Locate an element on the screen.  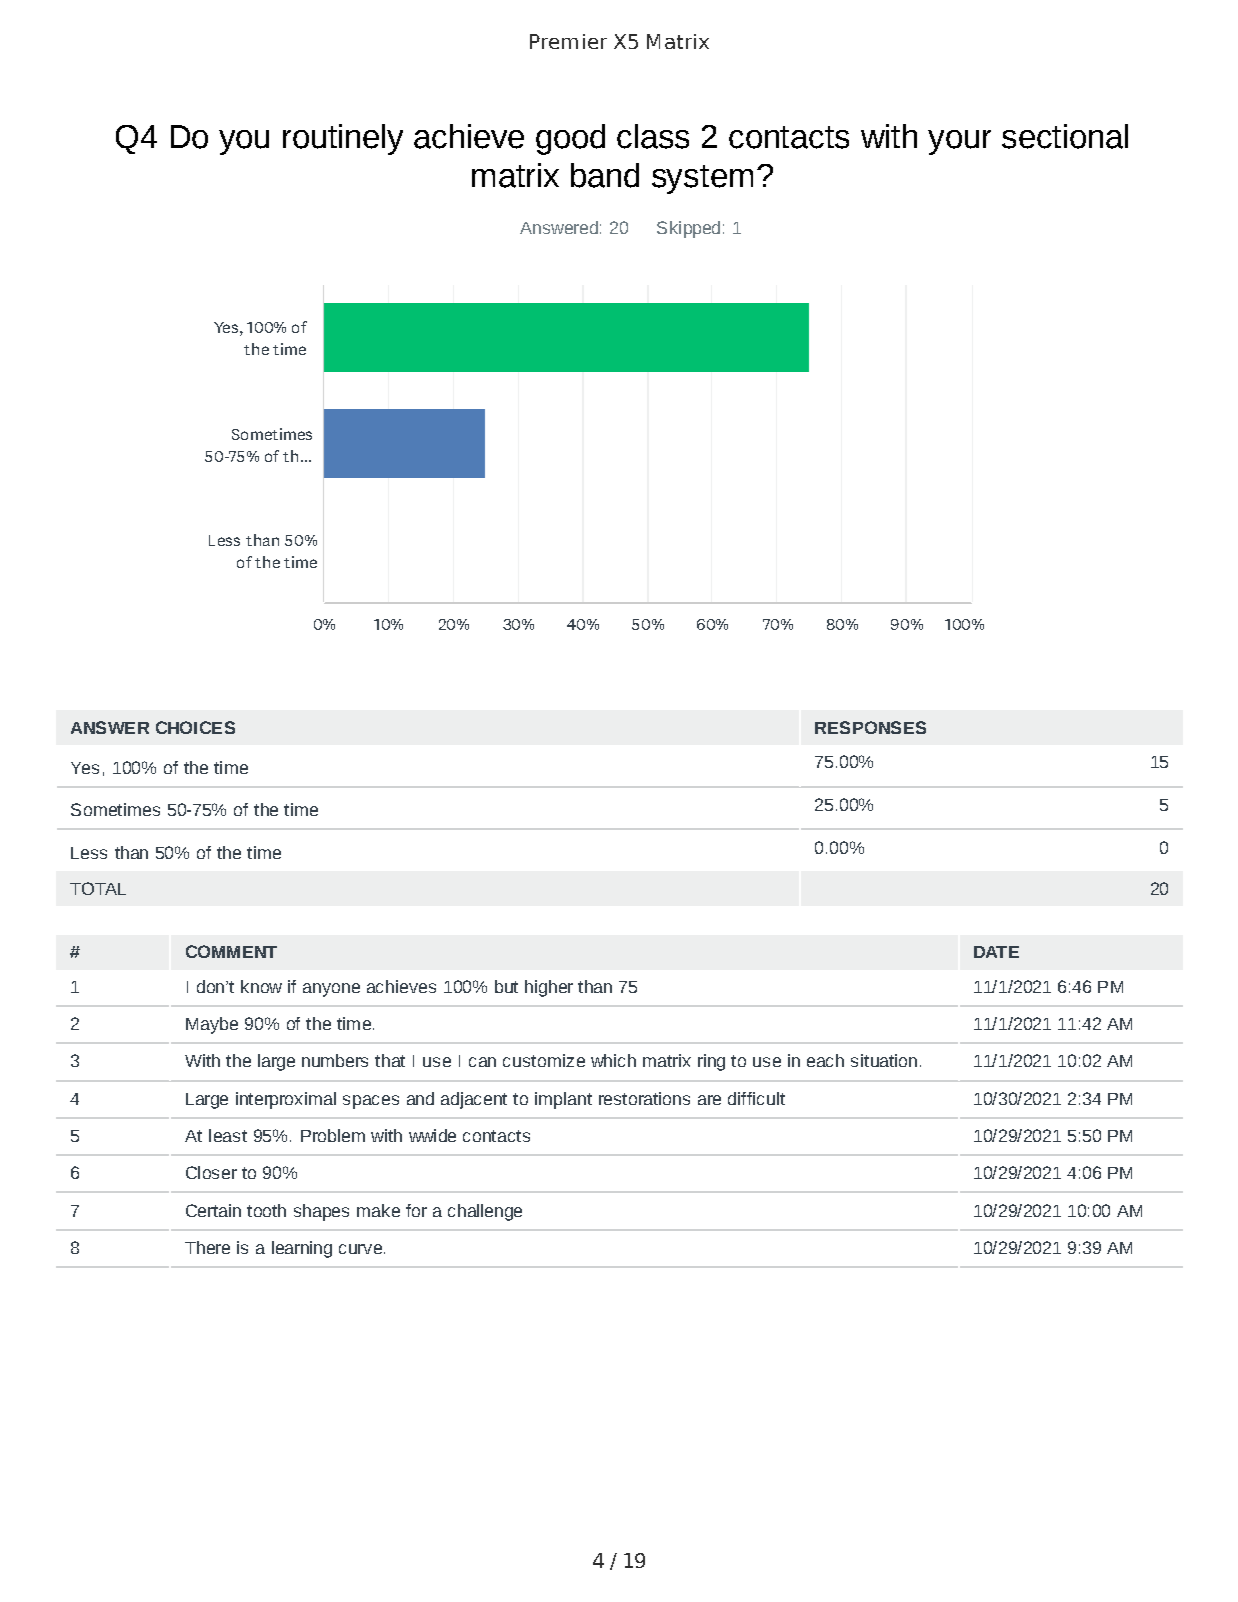
your is located at coordinates (959, 142).
